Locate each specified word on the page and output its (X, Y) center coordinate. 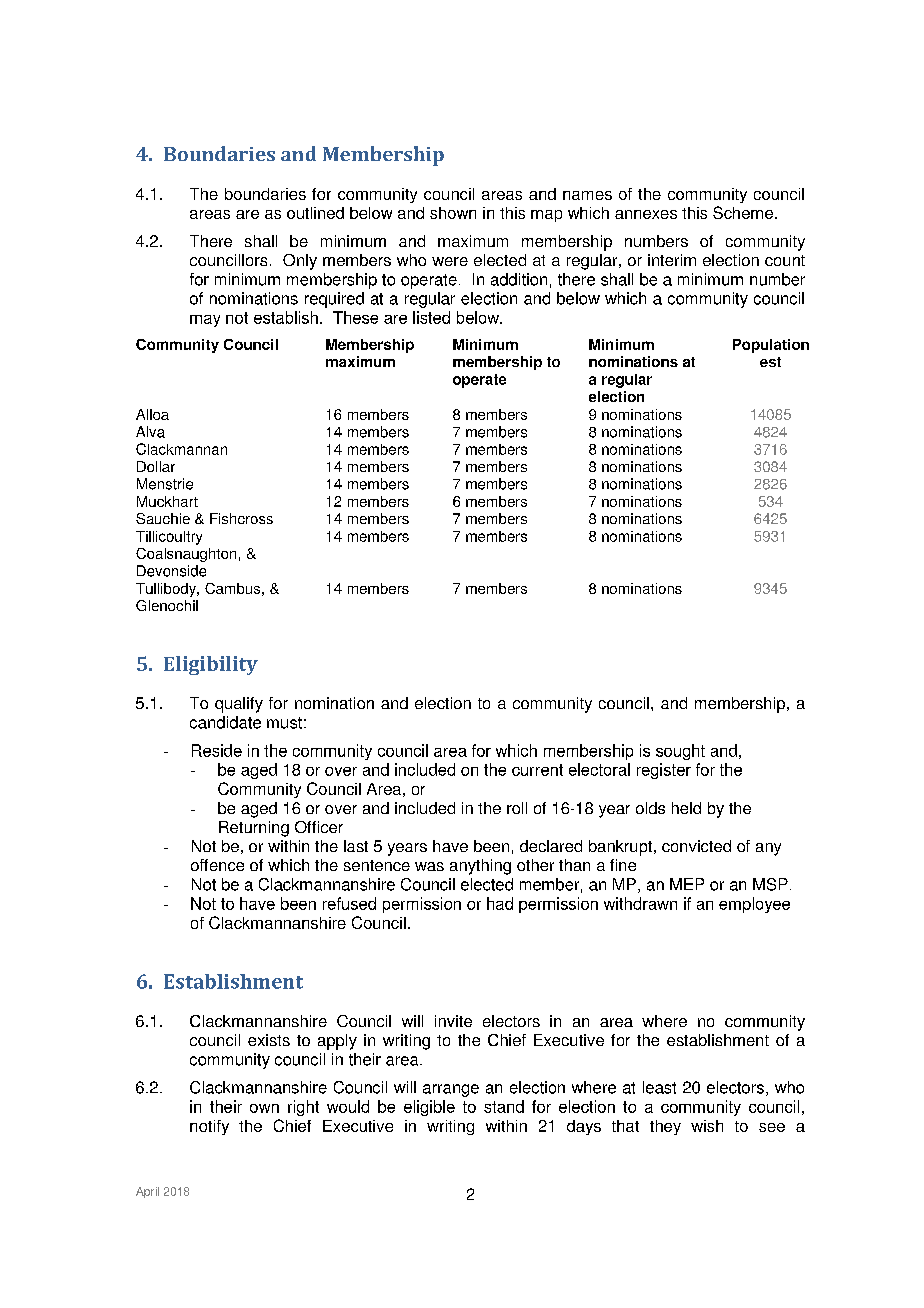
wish (707, 1126)
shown (453, 213)
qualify (239, 705)
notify (209, 1127)
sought (680, 752)
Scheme (743, 212)
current (537, 770)
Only (300, 262)
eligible (429, 1108)
